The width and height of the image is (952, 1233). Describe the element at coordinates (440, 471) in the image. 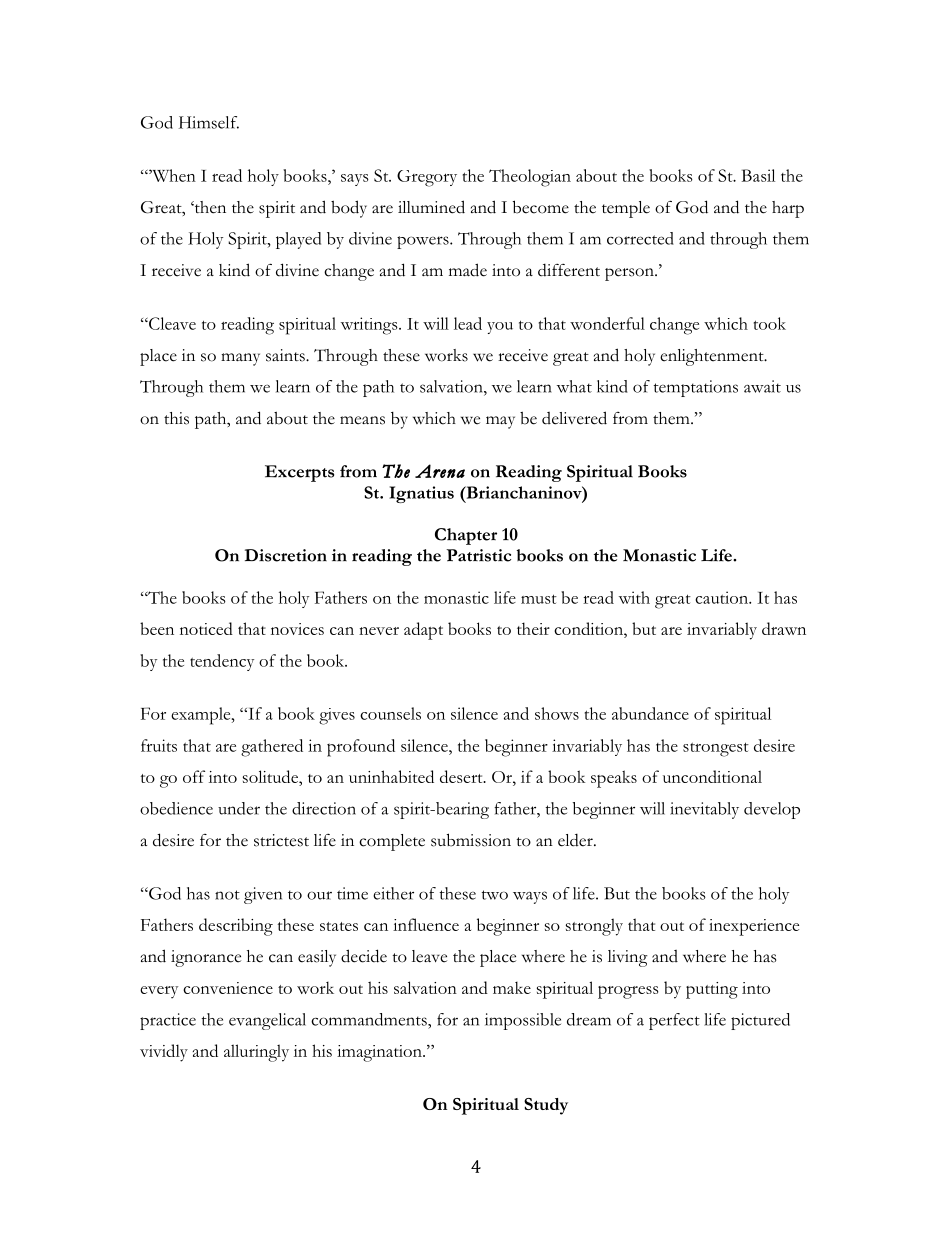

I see `Arena` at that location.
